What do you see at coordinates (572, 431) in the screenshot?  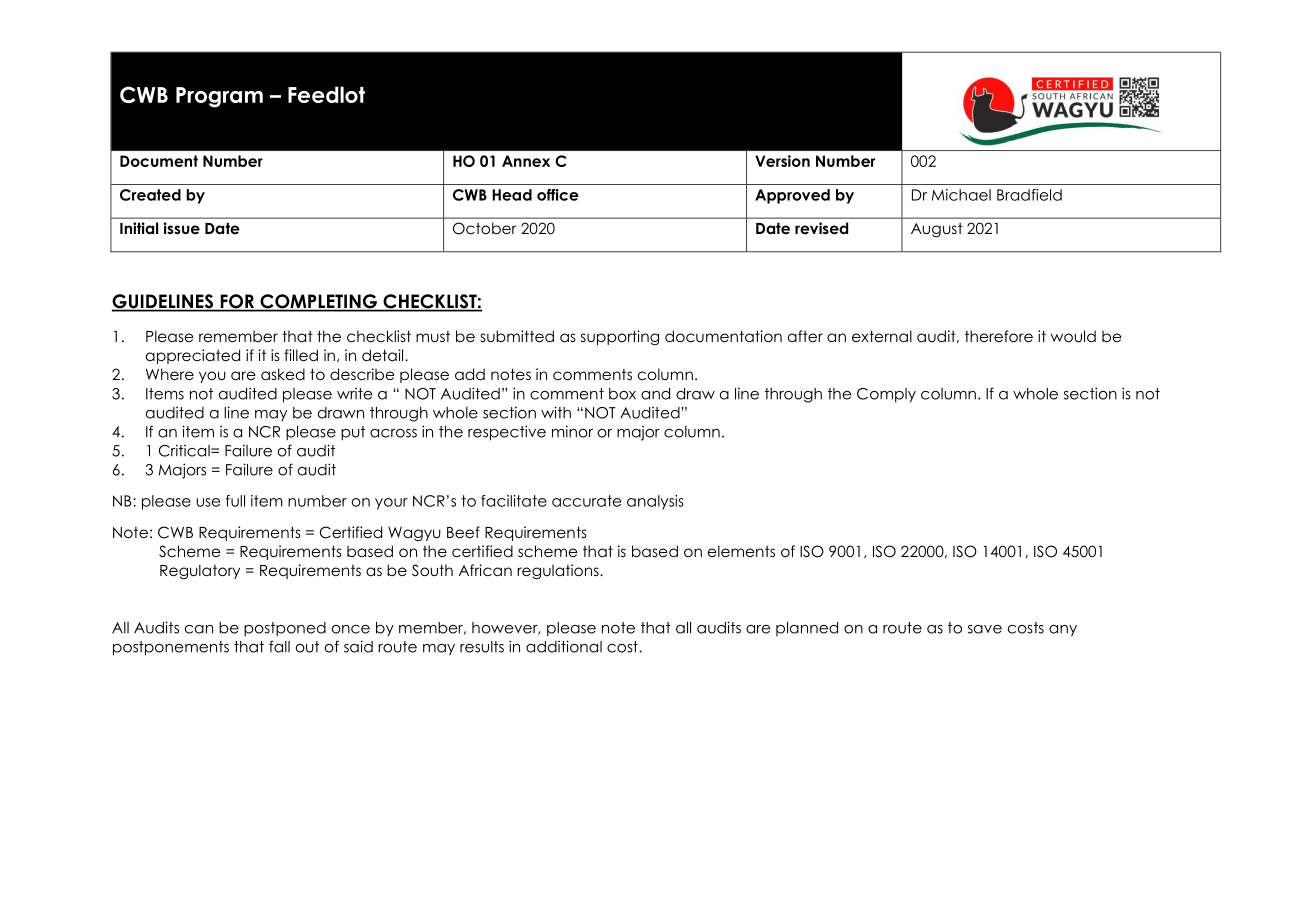 I see `minor` at bounding box center [572, 431].
